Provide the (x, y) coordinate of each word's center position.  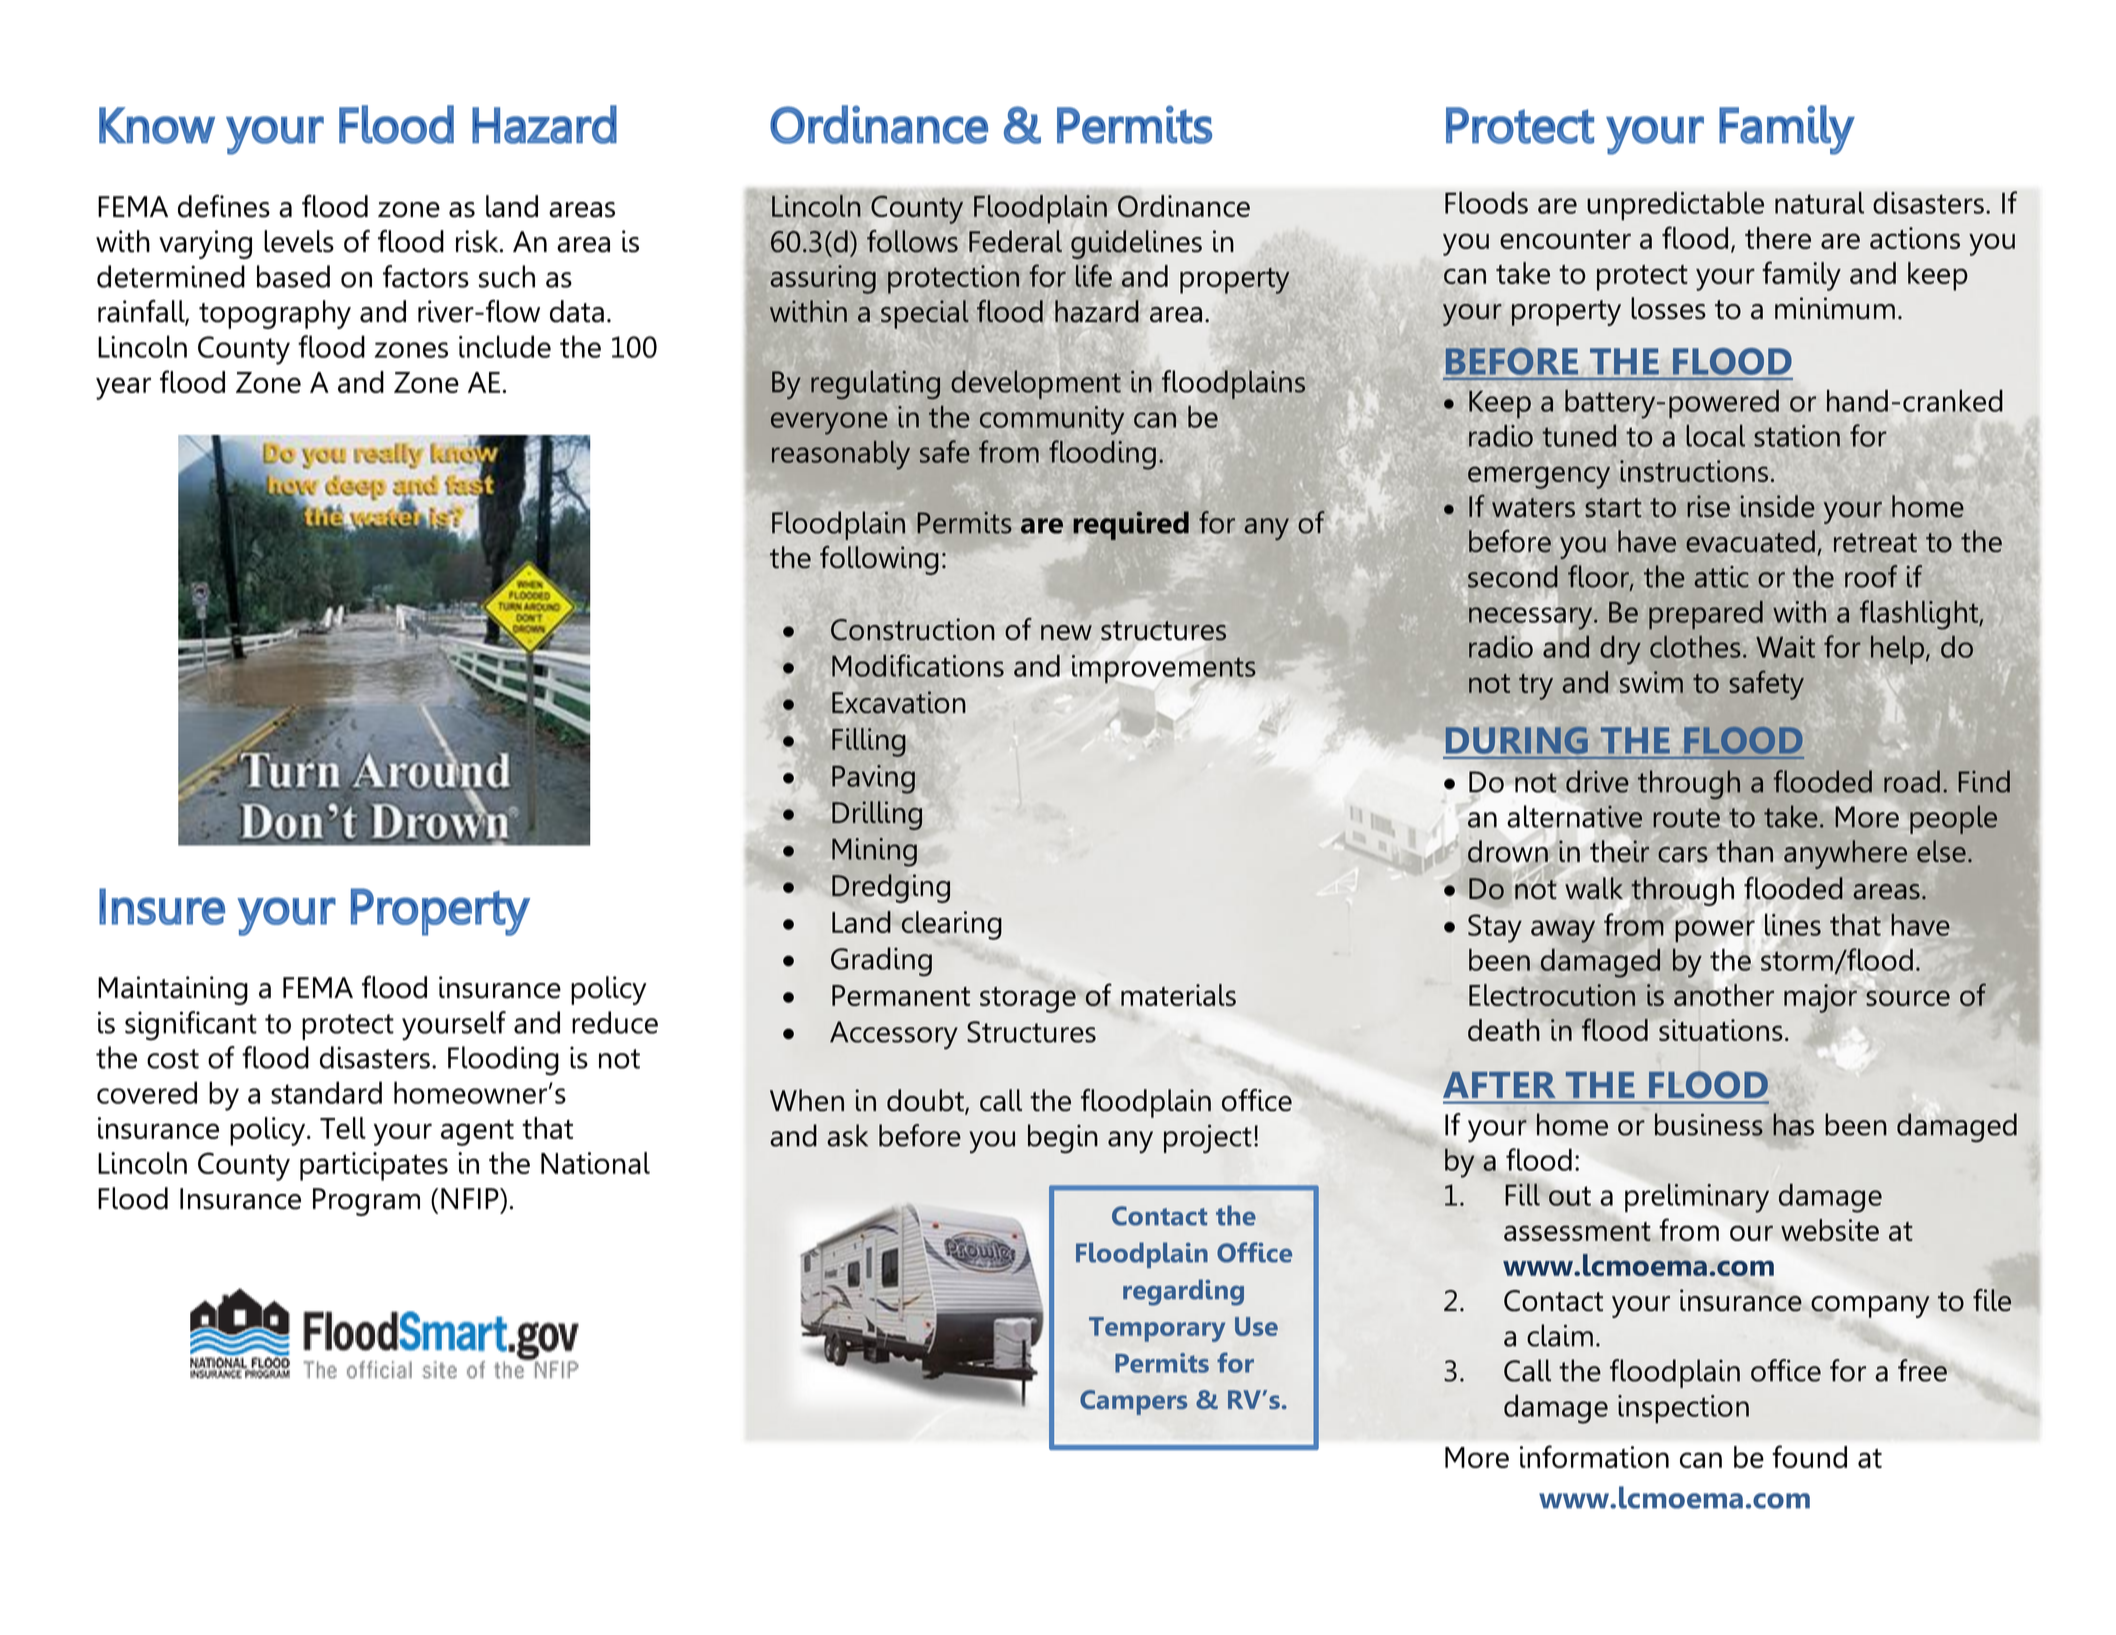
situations (1721, 1030)
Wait (1785, 647)
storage (1028, 1000)
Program (366, 1202)
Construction (913, 629)
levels (299, 241)
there (1778, 238)
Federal (1015, 241)
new (1066, 633)
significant (191, 1026)
